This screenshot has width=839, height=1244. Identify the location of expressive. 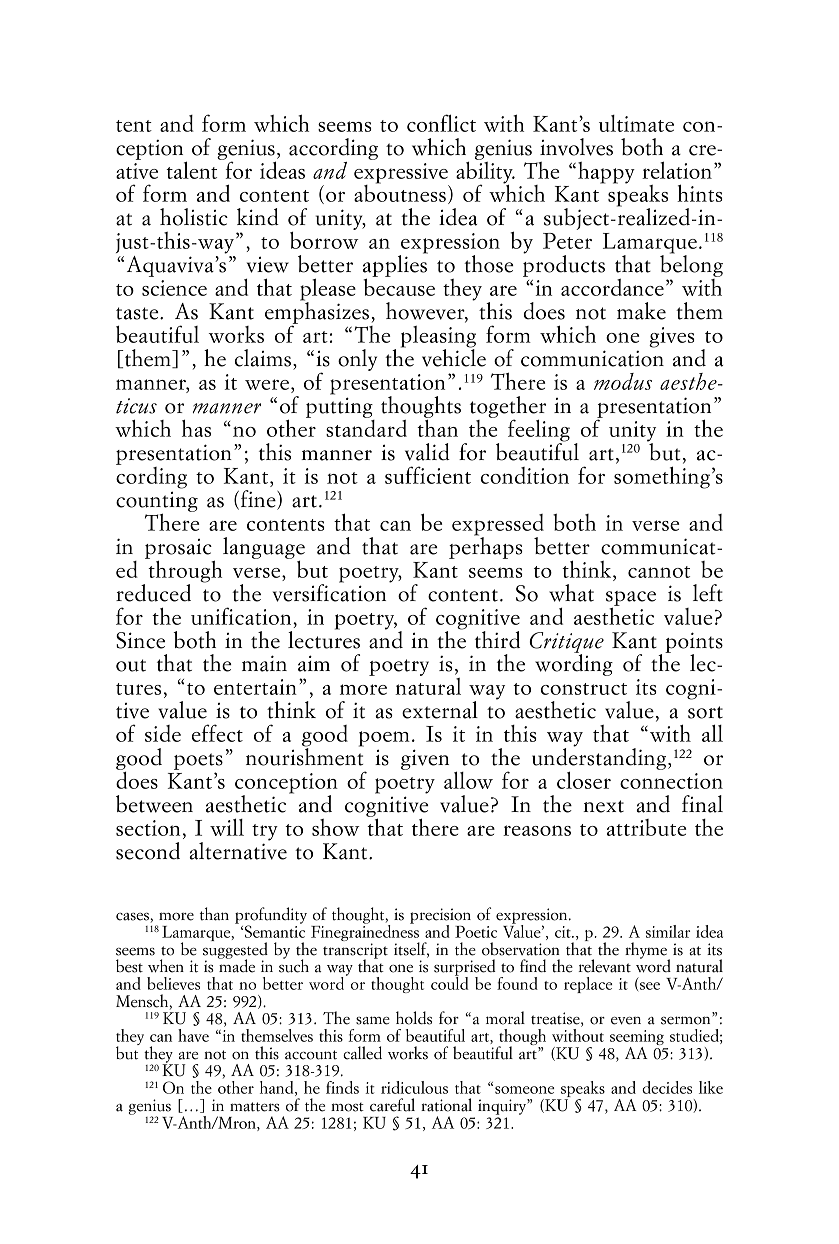
(401, 174).
